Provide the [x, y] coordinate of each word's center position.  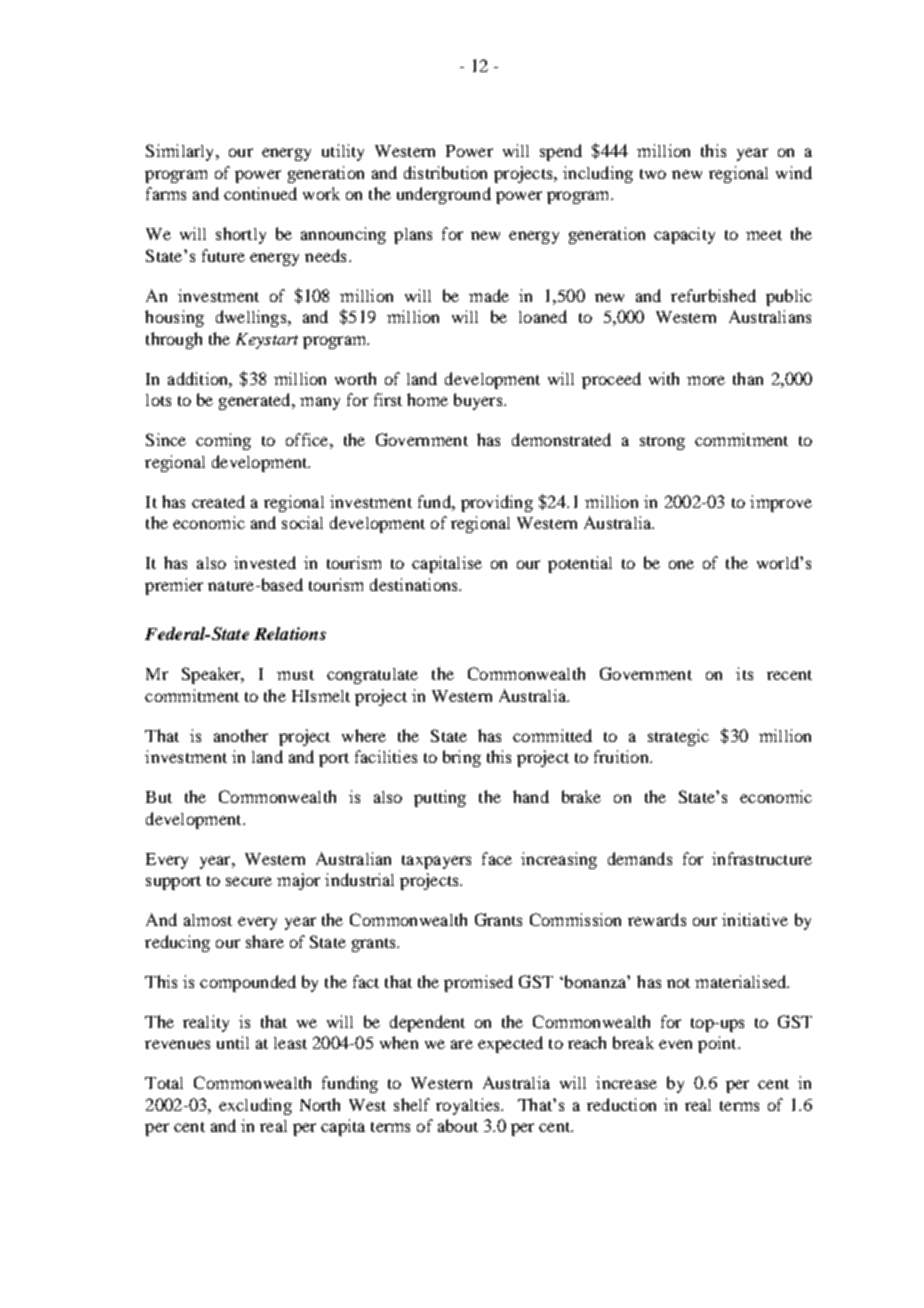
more [706, 380]
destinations [415, 584]
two [653, 174]
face [497, 858]
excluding [255, 1106]
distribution [445, 172]
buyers [479, 401]
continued [260, 193]
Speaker [212, 675]
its [744, 673]
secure [249, 881]
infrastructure [762, 858]
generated [256, 401]
